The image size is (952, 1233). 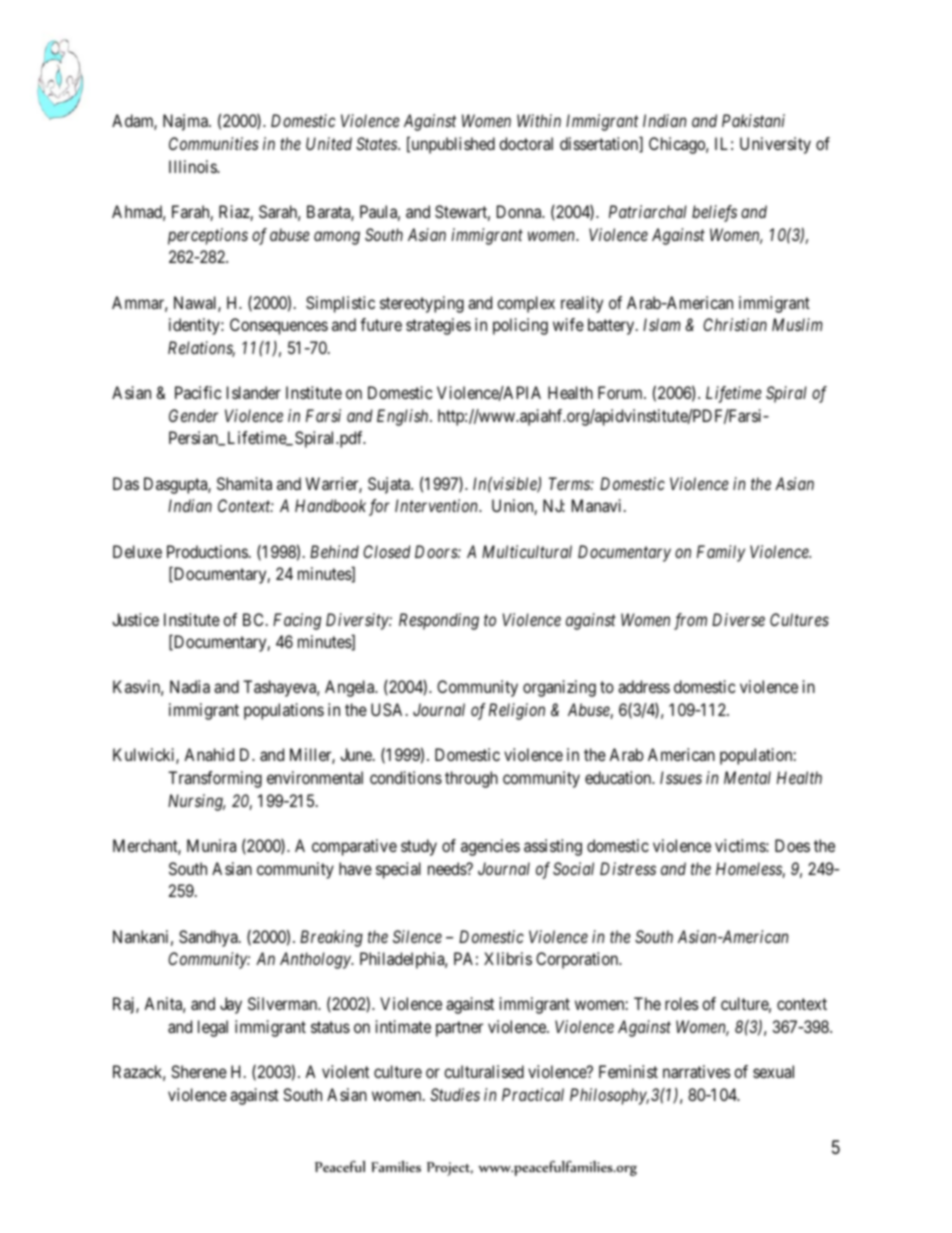 I want to click on beliefs, so click(x=714, y=213).
